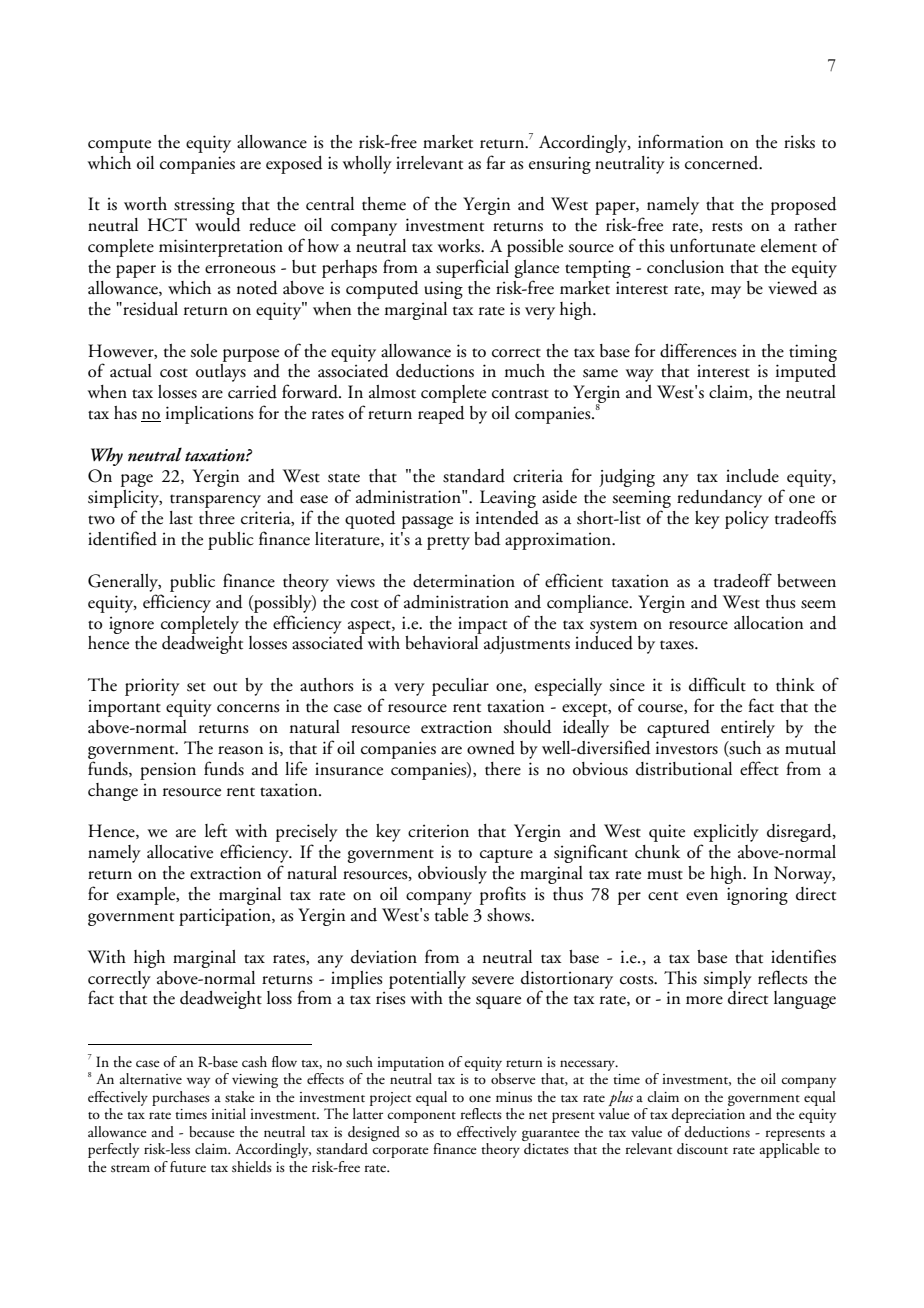  What do you see at coordinates (717, 684) in the image?
I see `difficult` at bounding box center [717, 684].
